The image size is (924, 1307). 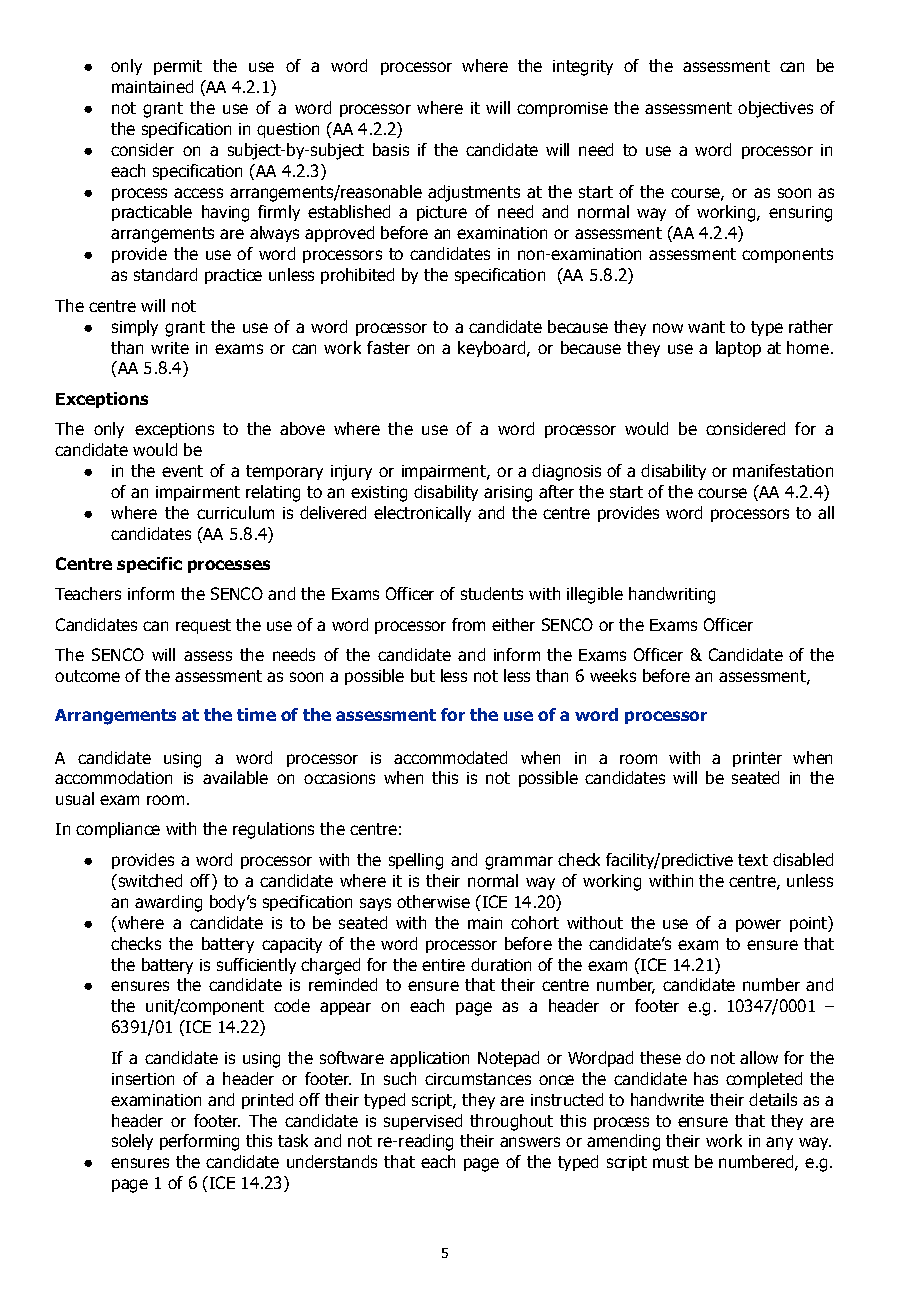 I want to click on printer, so click(x=757, y=759).
